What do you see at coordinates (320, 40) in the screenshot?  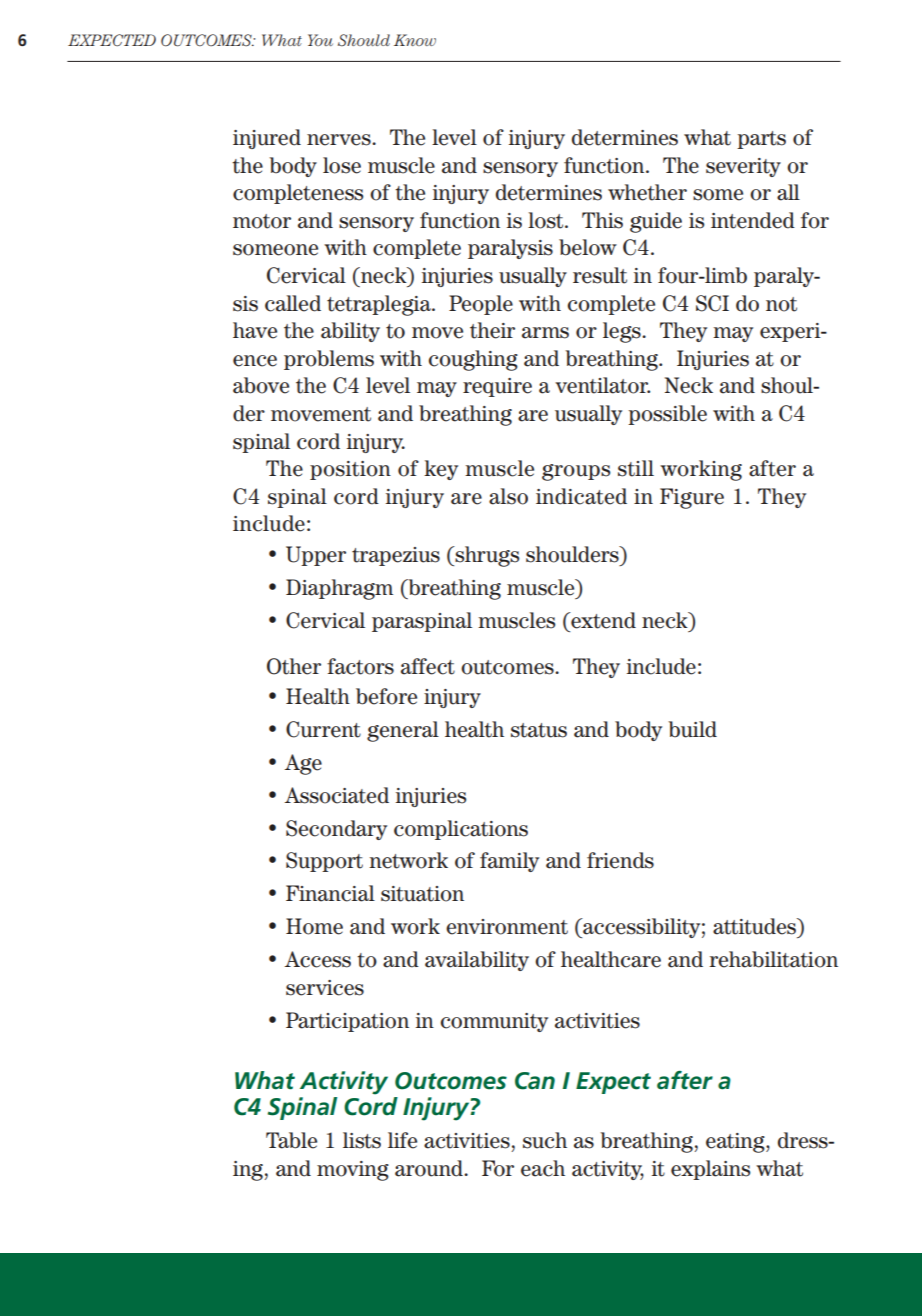 I see `You` at bounding box center [320, 40].
